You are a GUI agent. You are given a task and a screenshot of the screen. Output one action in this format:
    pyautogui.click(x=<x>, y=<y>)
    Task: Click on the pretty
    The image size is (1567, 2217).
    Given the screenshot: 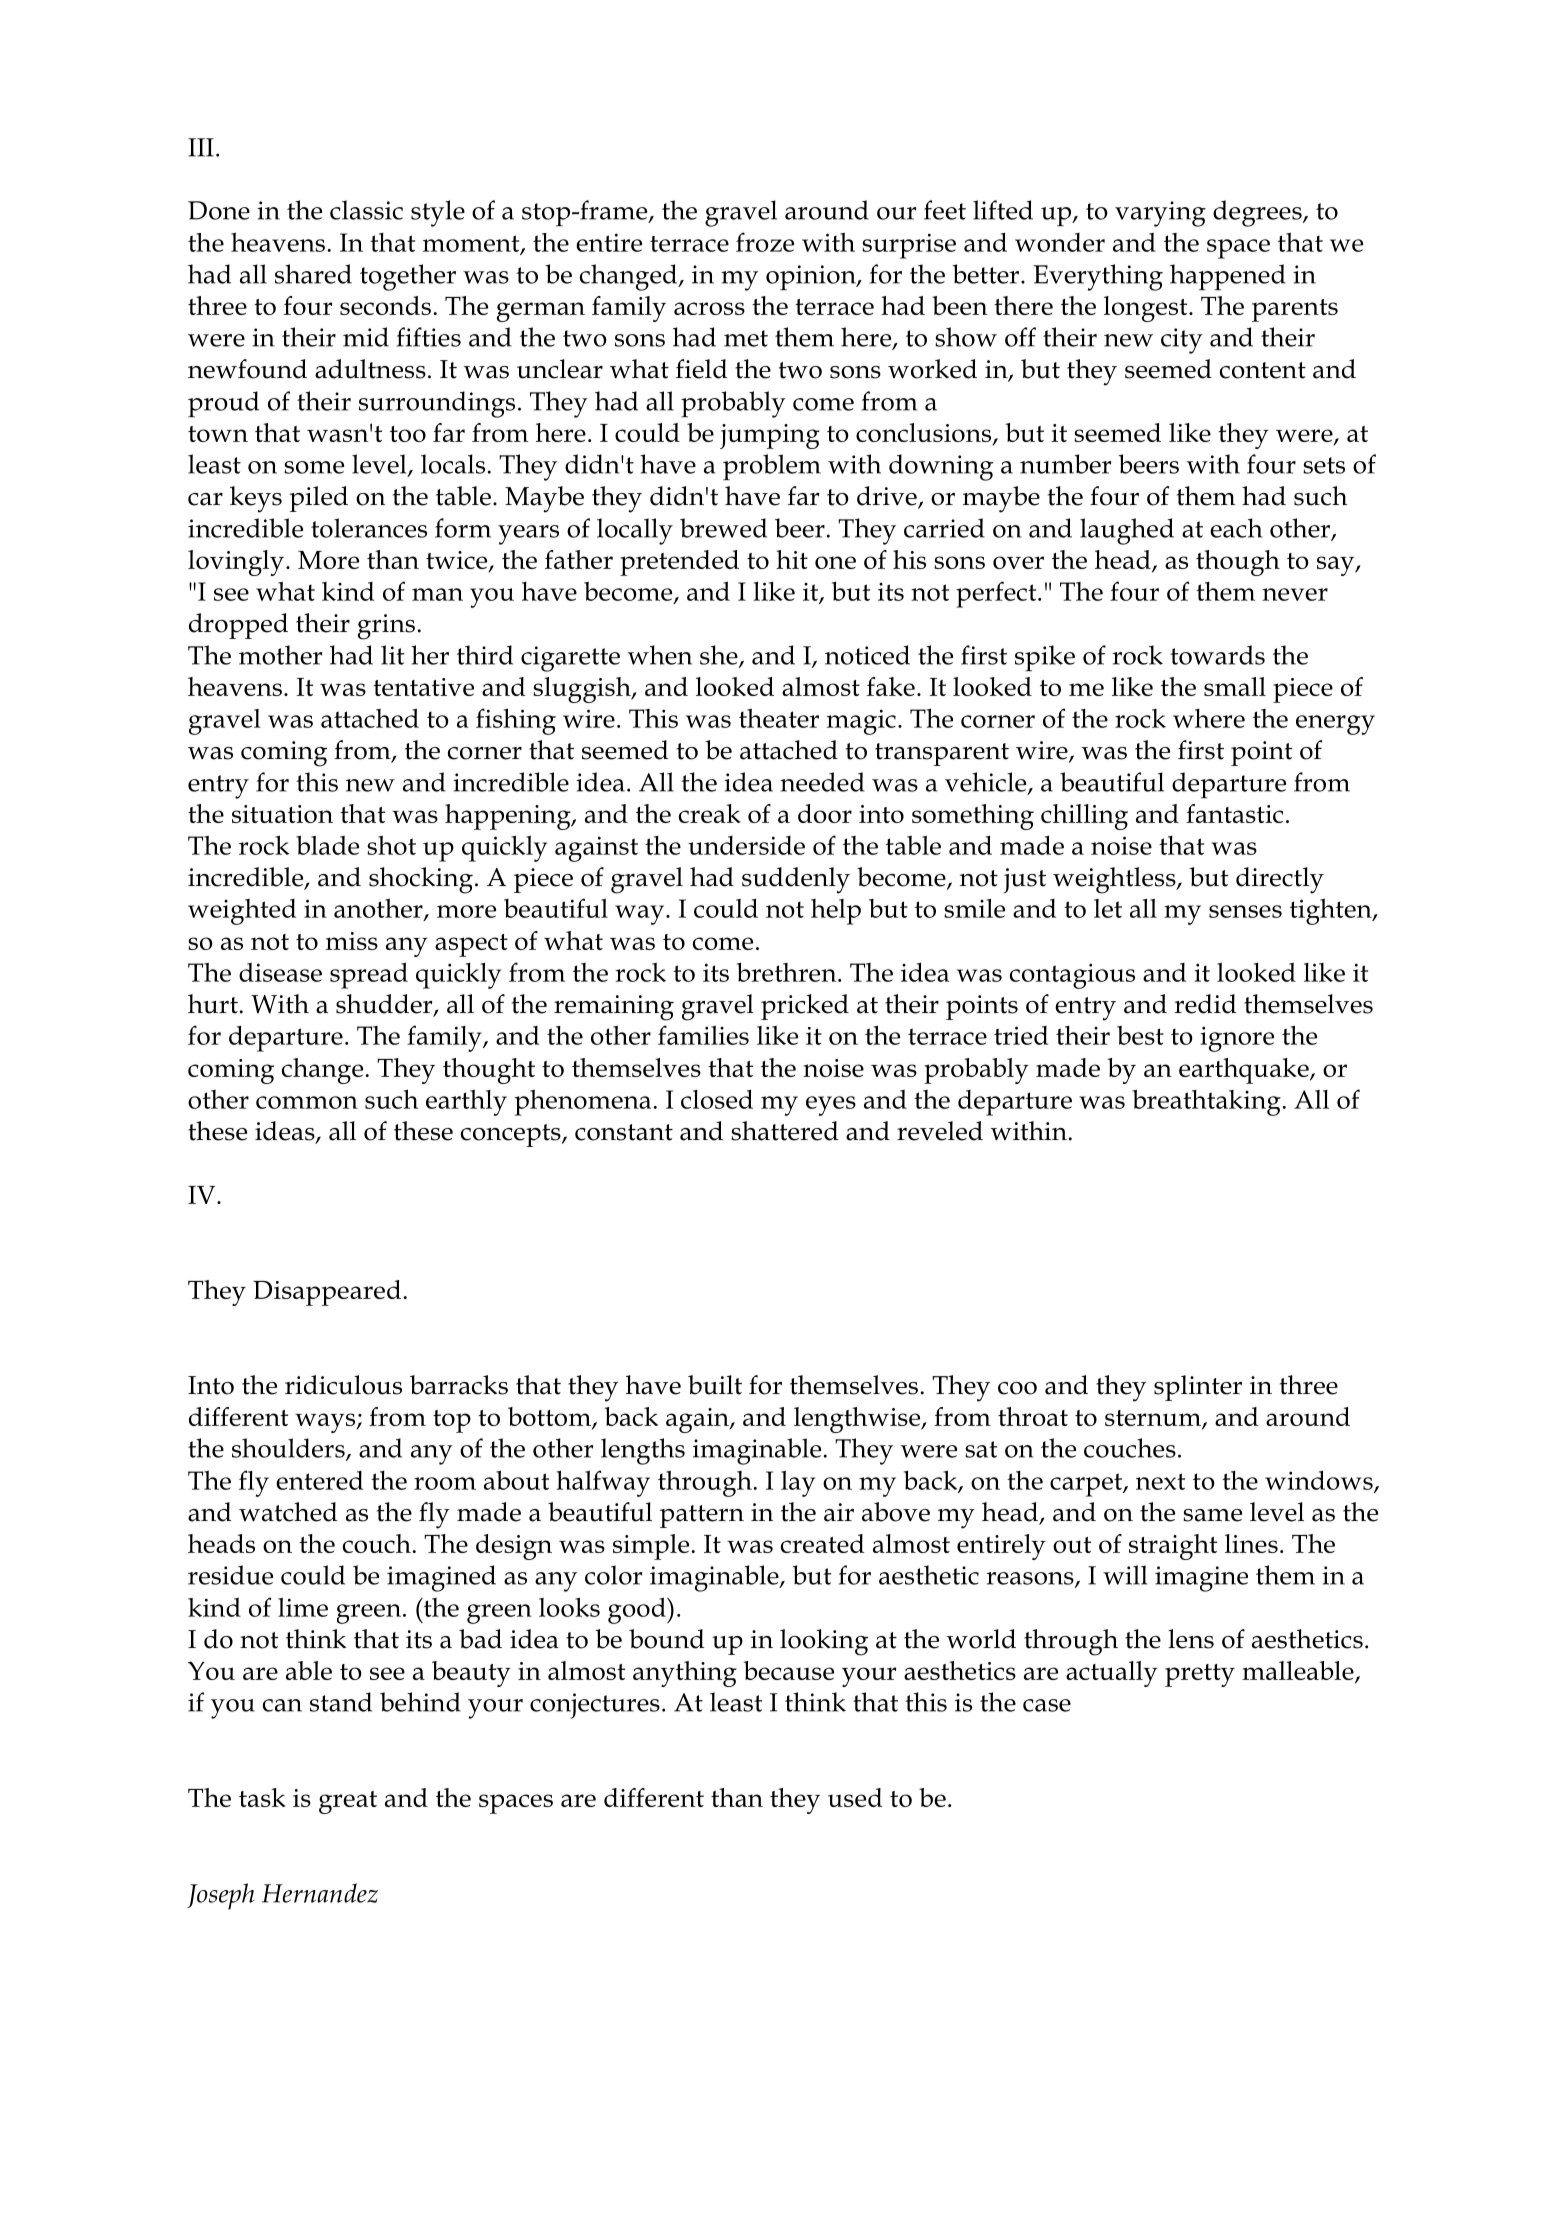 What is the action you would take?
    pyautogui.click(x=1200, y=1675)
